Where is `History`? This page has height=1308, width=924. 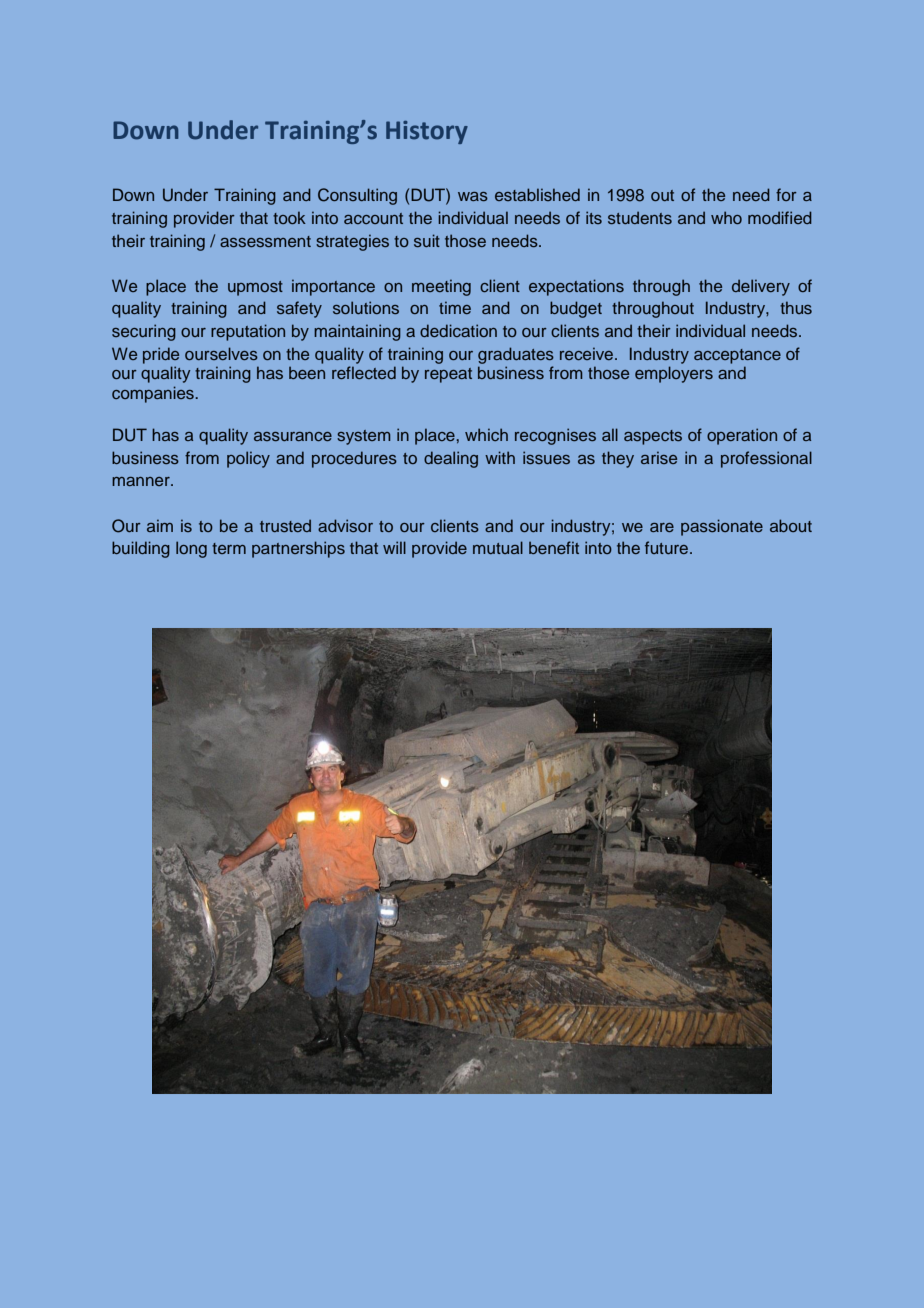 History is located at coordinates (427, 132).
